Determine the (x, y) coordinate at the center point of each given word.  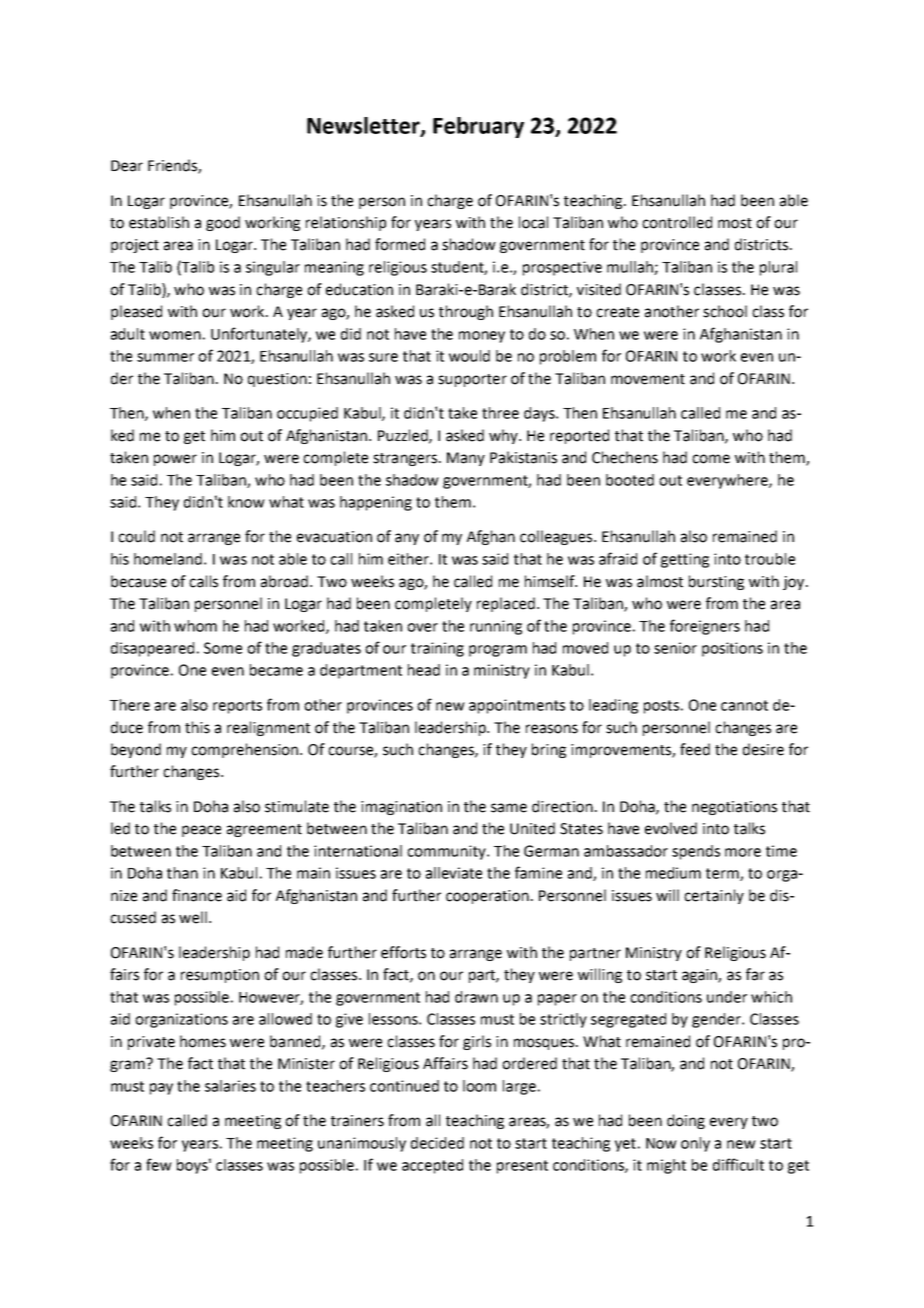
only (695, 1144)
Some (223, 648)
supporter (472, 380)
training (437, 649)
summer (165, 357)
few (159, 1164)
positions (732, 649)
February (478, 127)
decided (437, 1143)
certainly (714, 896)
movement (648, 379)
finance (197, 895)
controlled (677, 222)
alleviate (454, 873)
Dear (127, 166)
